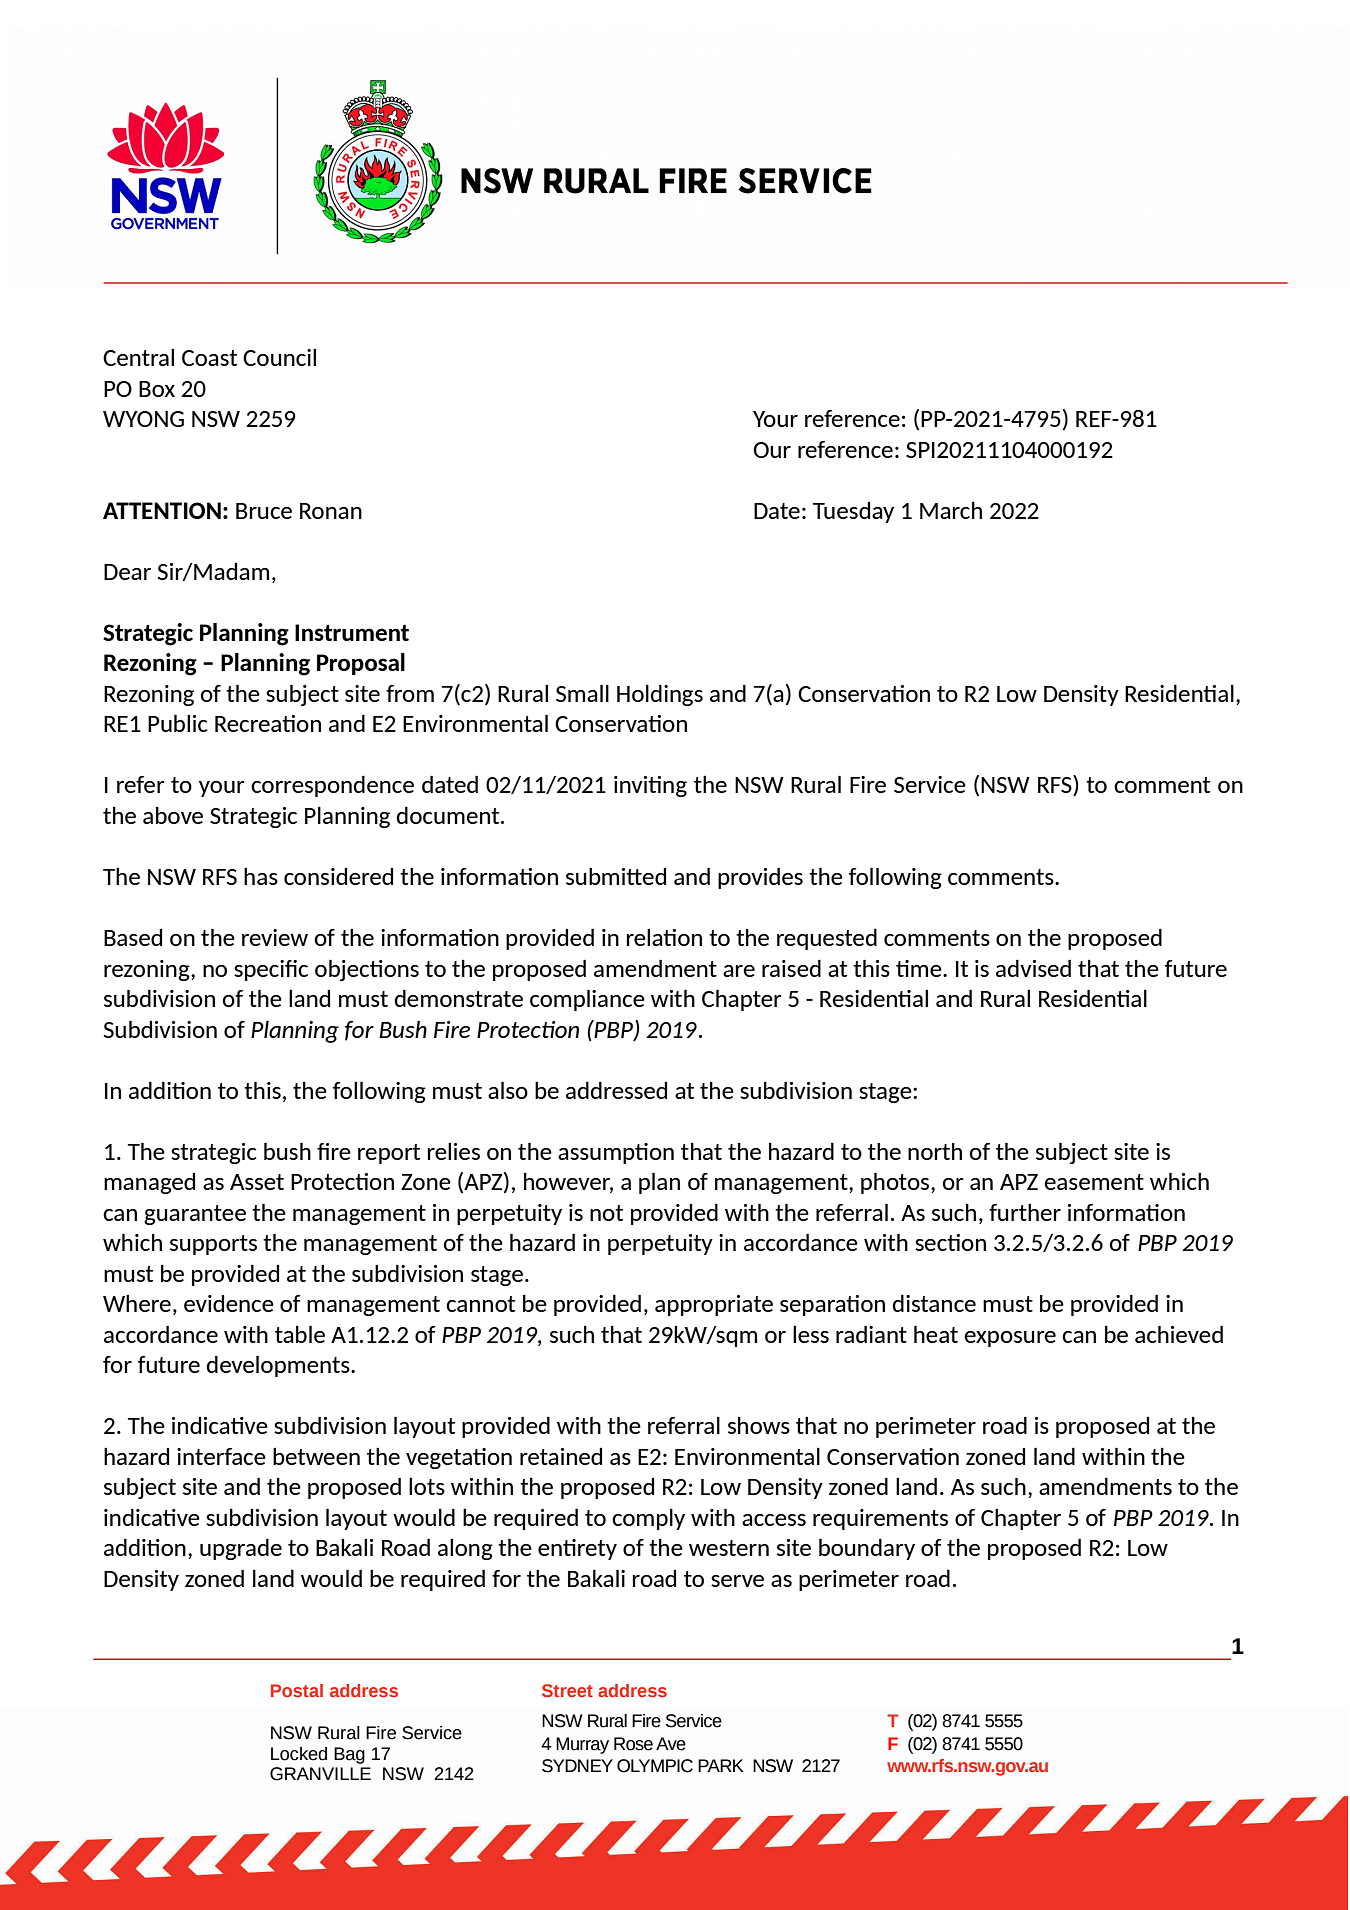 The width and height of the screenshot is (1350, 1910). I want to click on shows, so click(759, 1425).
